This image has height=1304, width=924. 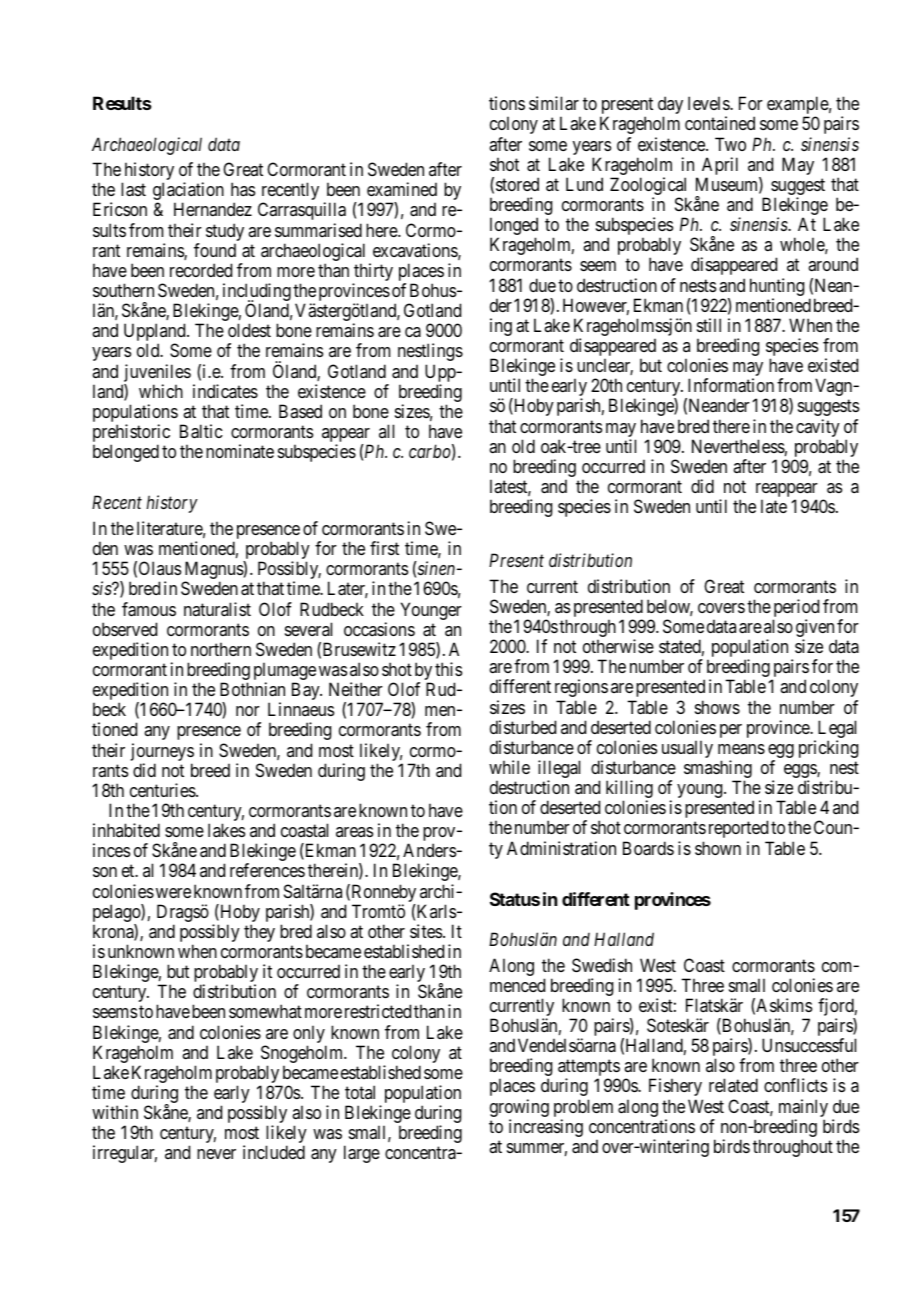 What do you see at coordinates (243, 189) in the image?
I see `has` at bounding box center [243, 189].
